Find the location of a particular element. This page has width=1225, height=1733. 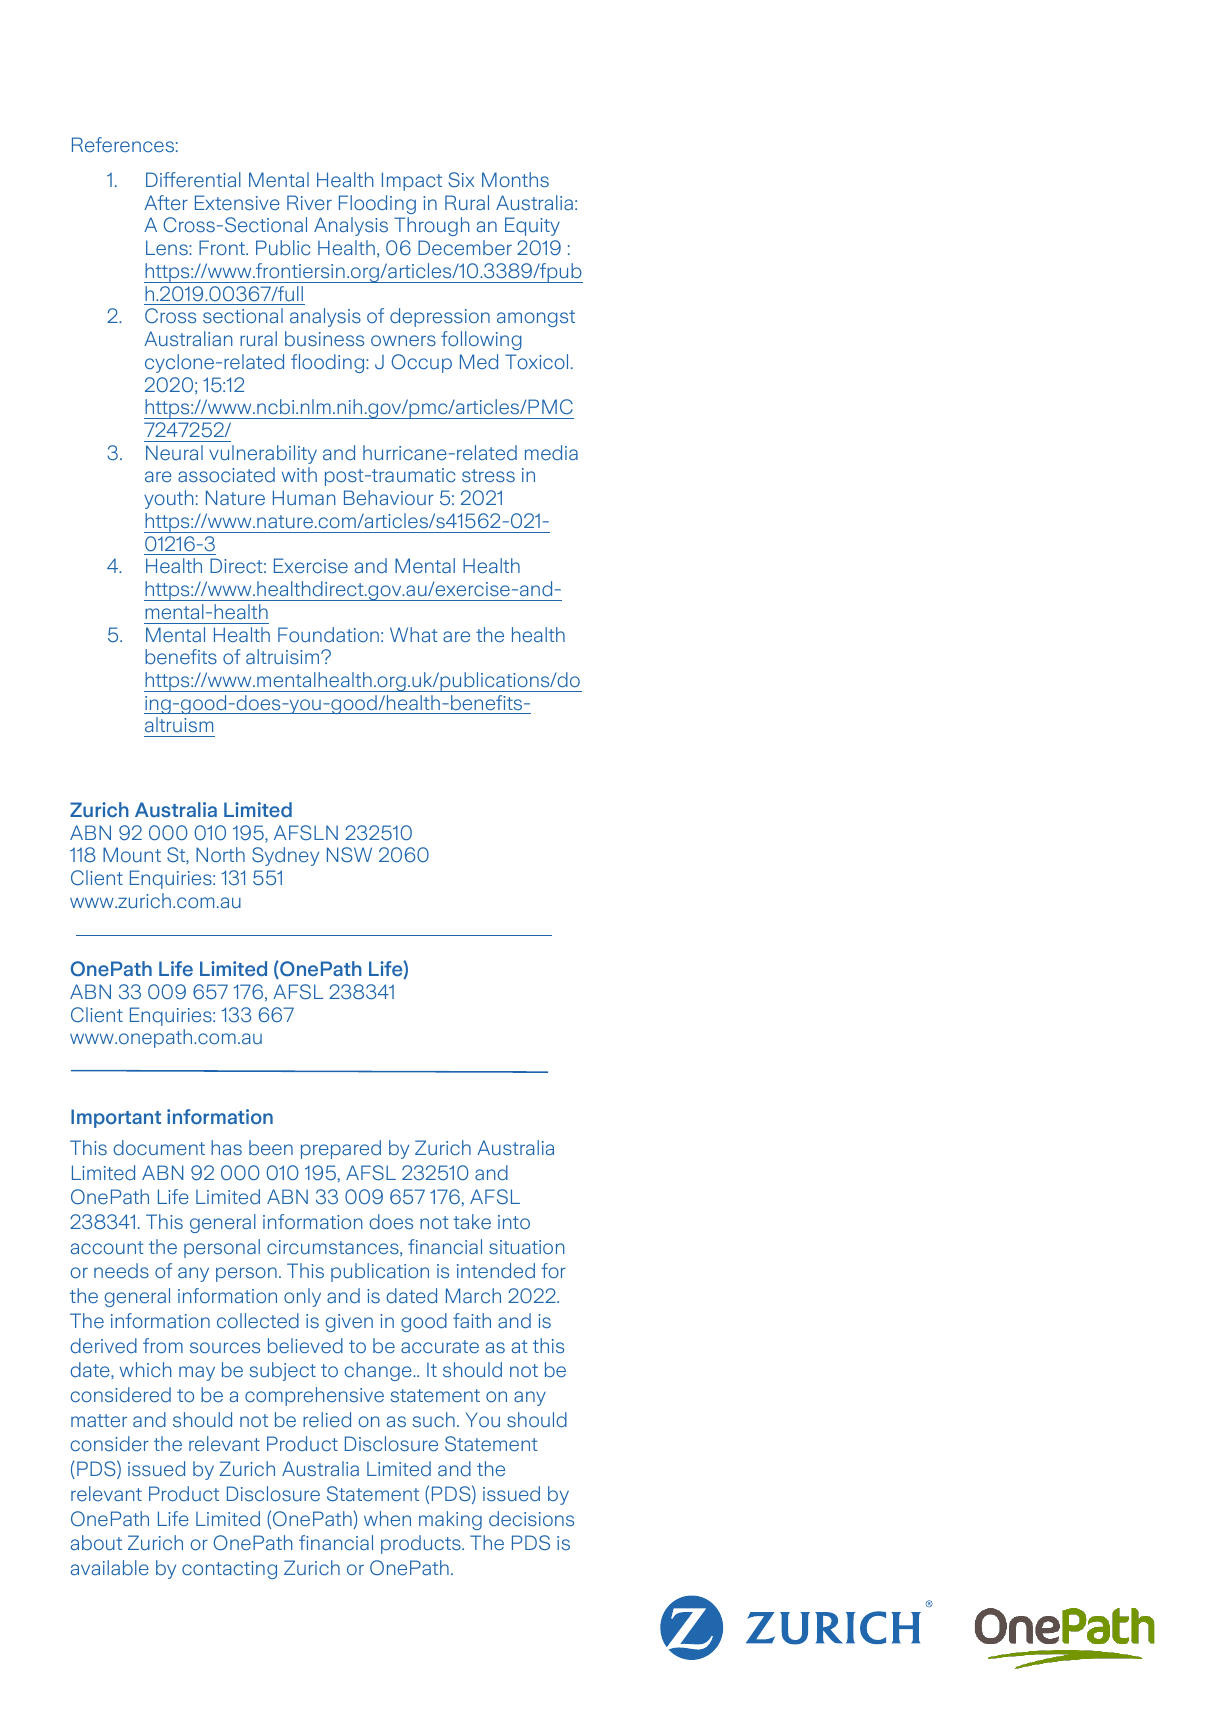

What is located at coordinates (414, 634).
